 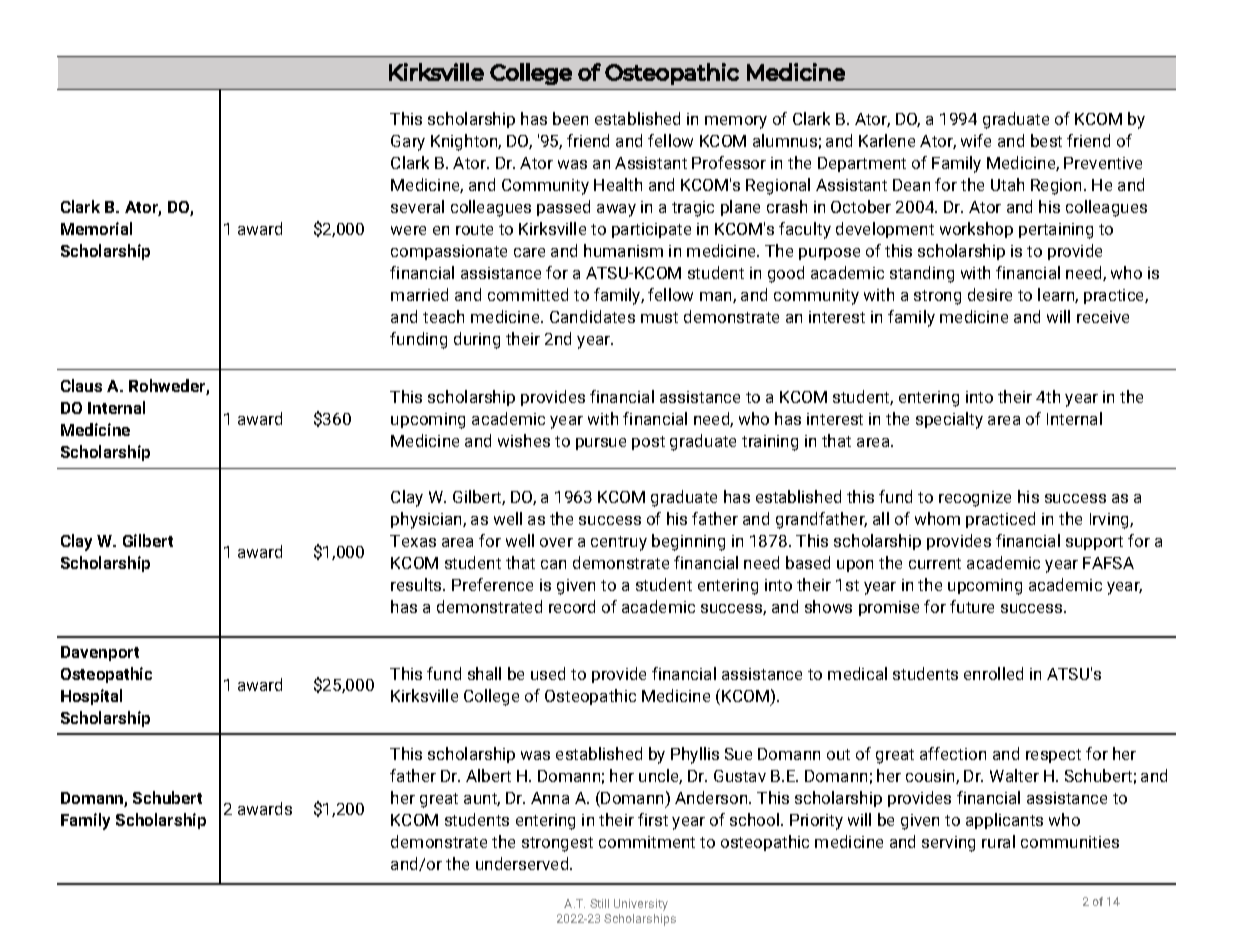 What do you see at coordinates (408, 143) in the screenshot?
I see `Gary` at bounding box center [408, 143].
